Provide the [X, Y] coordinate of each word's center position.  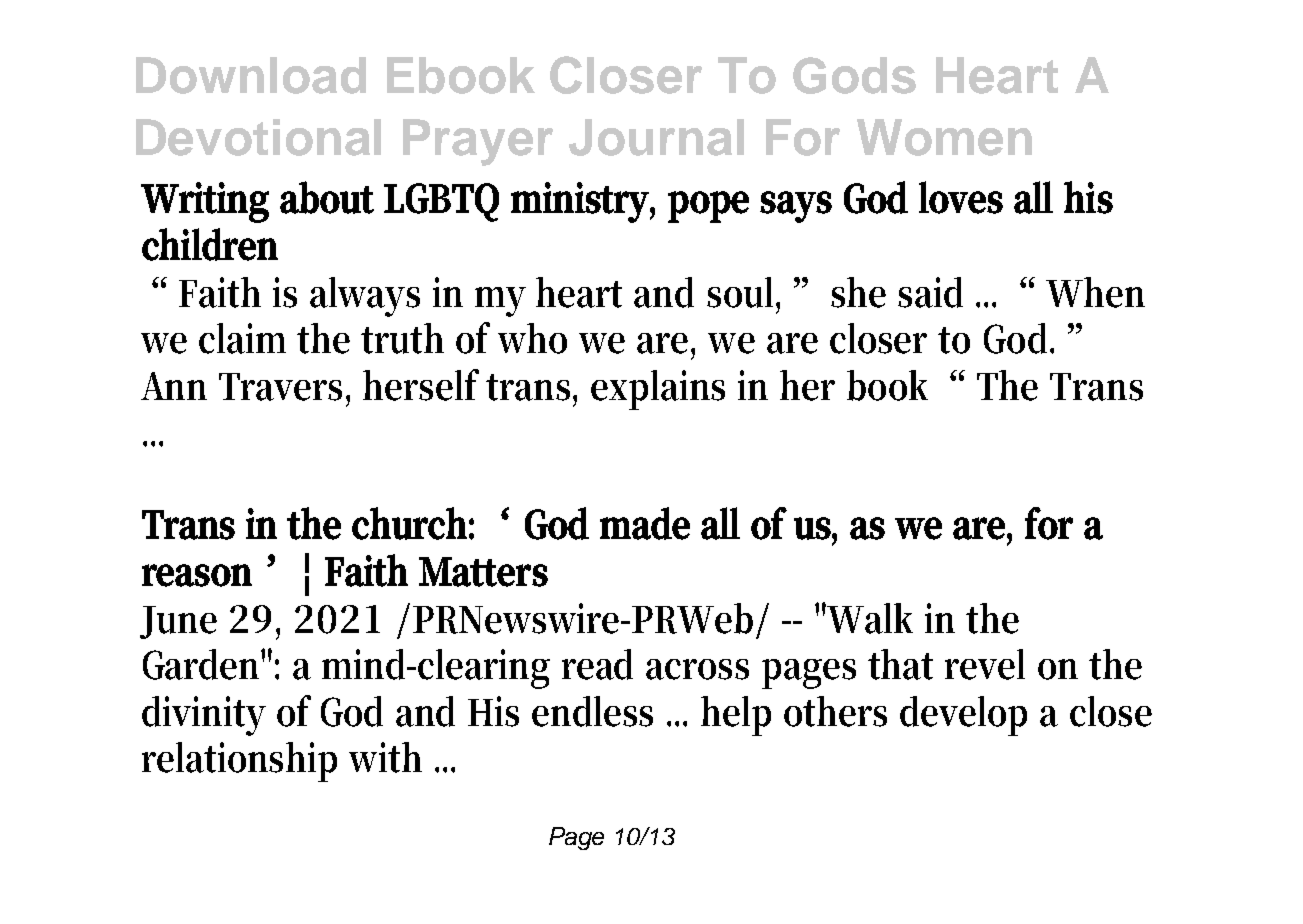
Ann [174, 386]
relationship [239, 762]
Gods [854, 75]
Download [251, 75]
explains [658, 390]
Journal [656, 137]
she [858, 292]
